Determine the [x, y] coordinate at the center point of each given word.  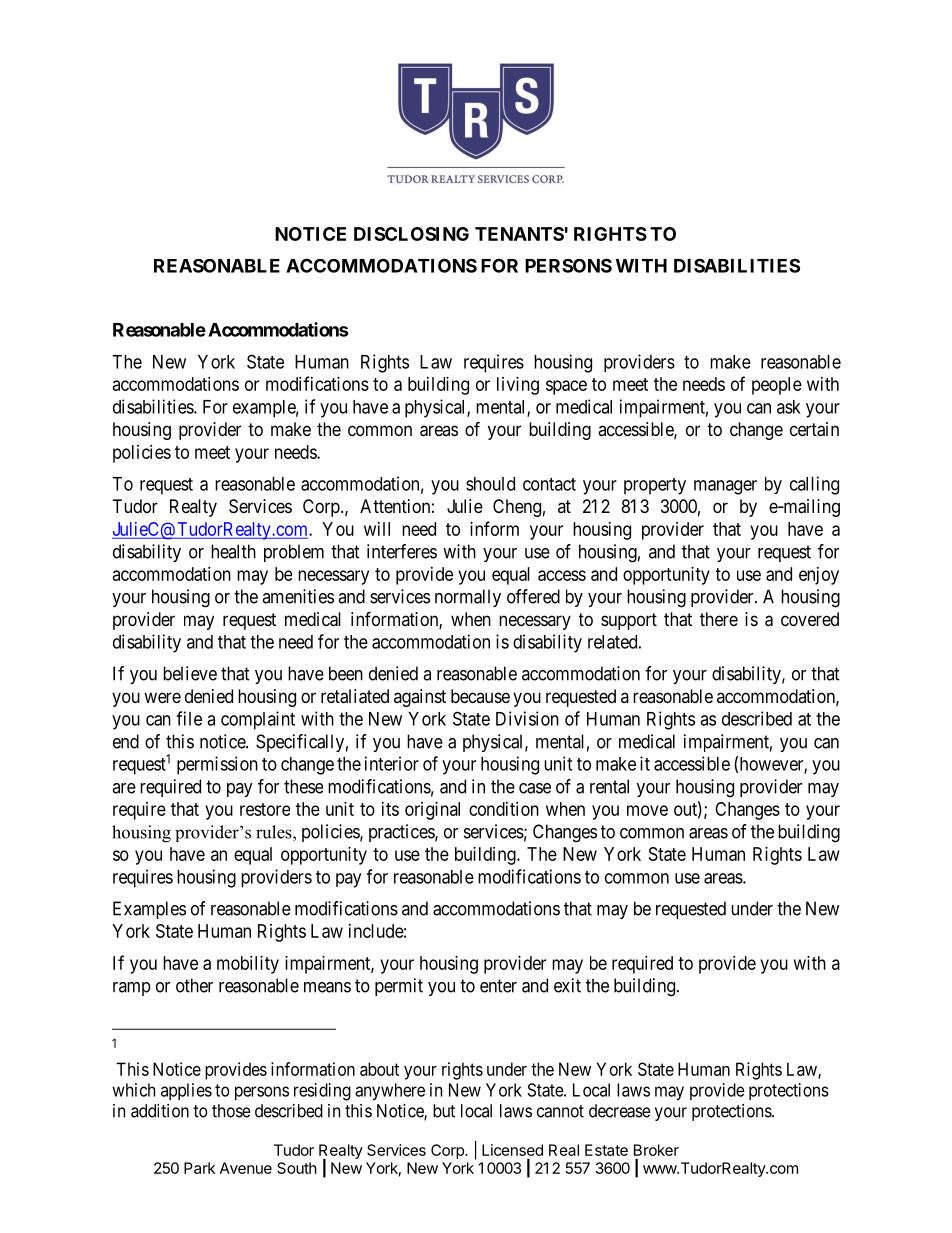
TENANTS [519, 234]
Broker [656, 1150]
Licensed [512, 1150]
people [777, 386]
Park [199, 1168]
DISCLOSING [411, 234]
